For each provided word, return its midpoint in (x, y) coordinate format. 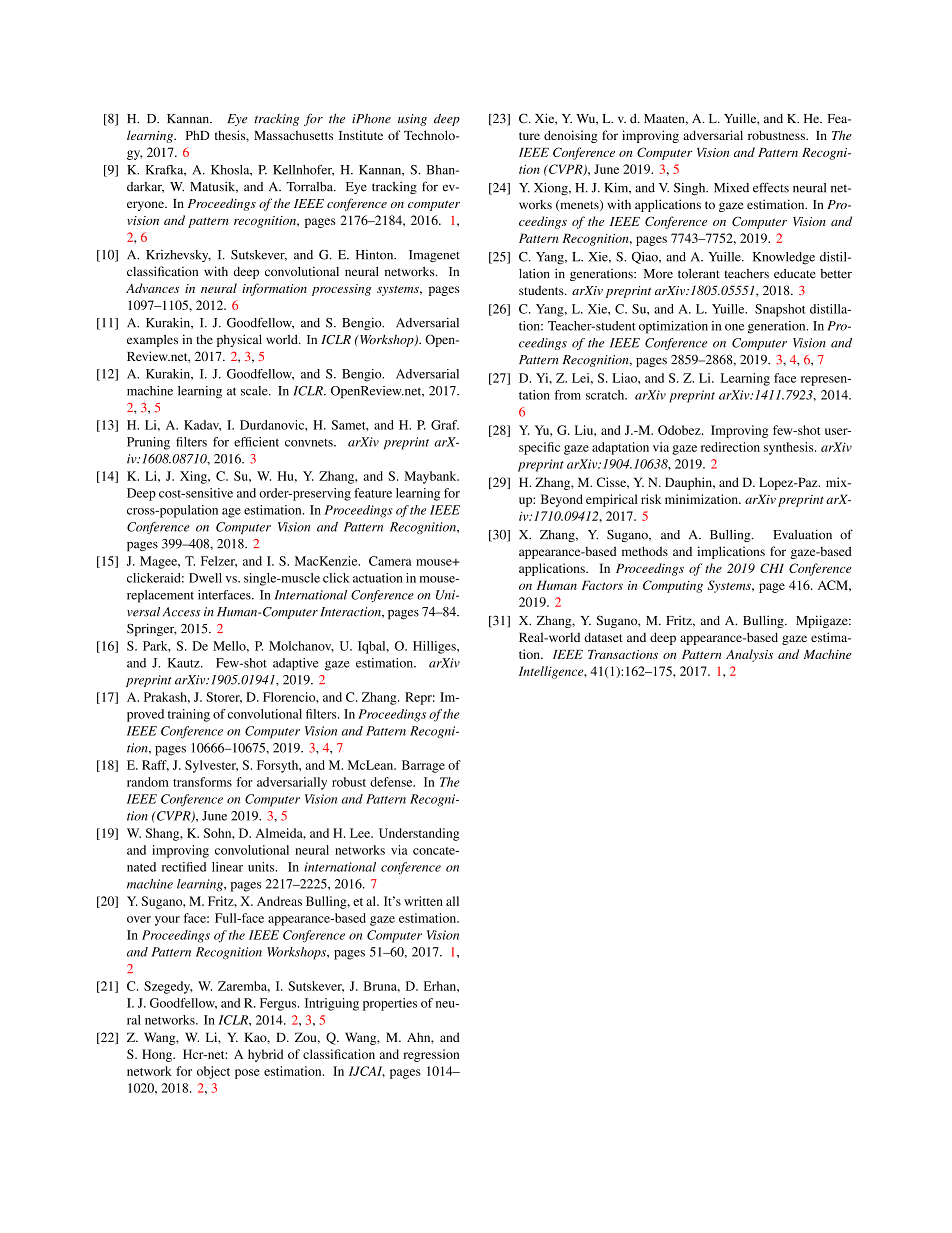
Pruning (148, 443)
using (412, 120)
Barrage (423, 766)
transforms (202, 782)
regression (431, 1055)
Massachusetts (293, 135)
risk (651, 499)
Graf (445, 425)
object (213, 1072)
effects (771, 187)
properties (390, 1004)
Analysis (749, 655)
